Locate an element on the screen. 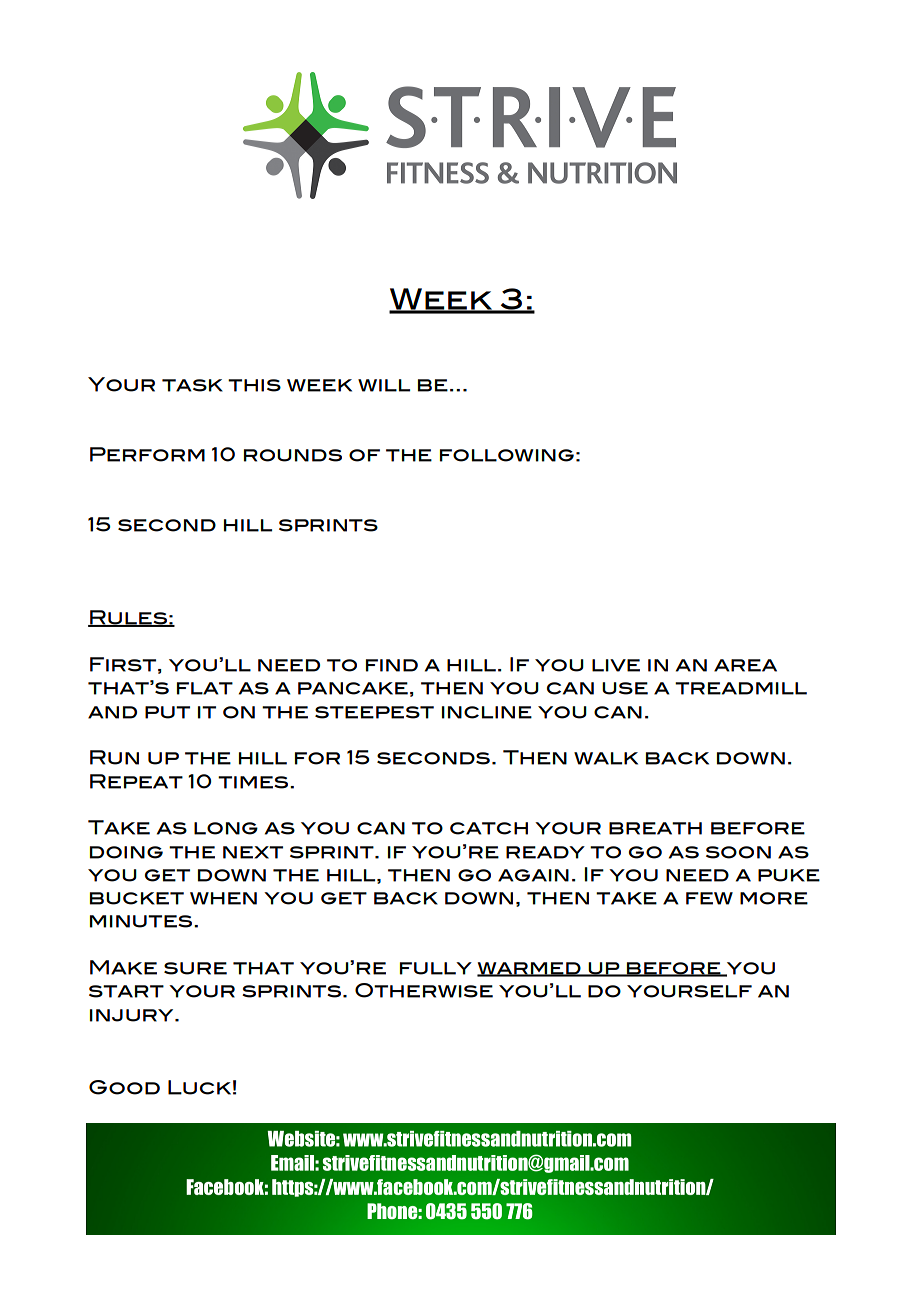  incline is located at coordinates (487, 712).
